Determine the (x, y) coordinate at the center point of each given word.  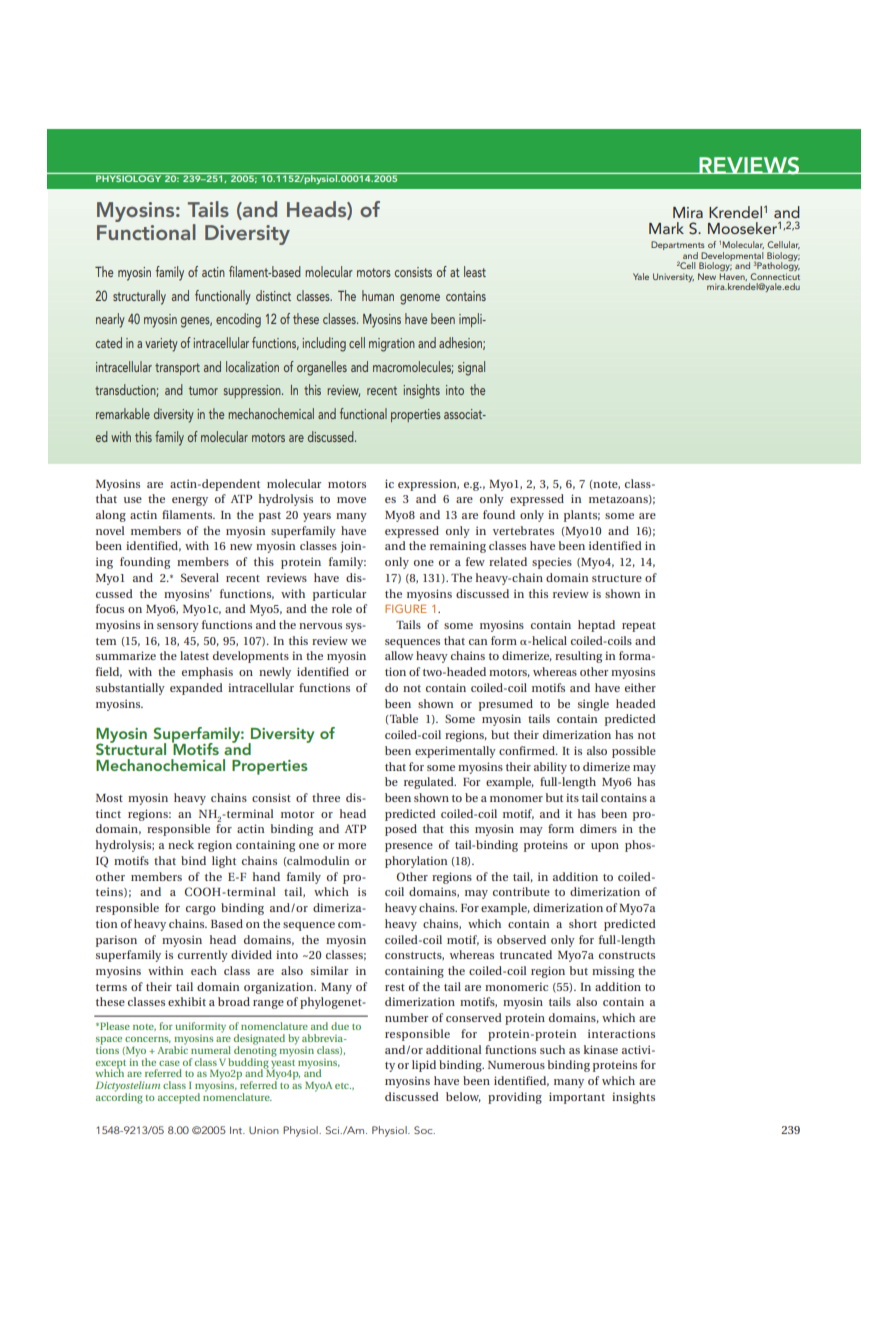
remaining (458, 547)
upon (605, 847)
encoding (238, 320)
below (463, 1097)
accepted (179, 1098)
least (475, 271)
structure (617, 578)
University (673, 277)
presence (409, 847)
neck (181, 844)
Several (200, 577)
